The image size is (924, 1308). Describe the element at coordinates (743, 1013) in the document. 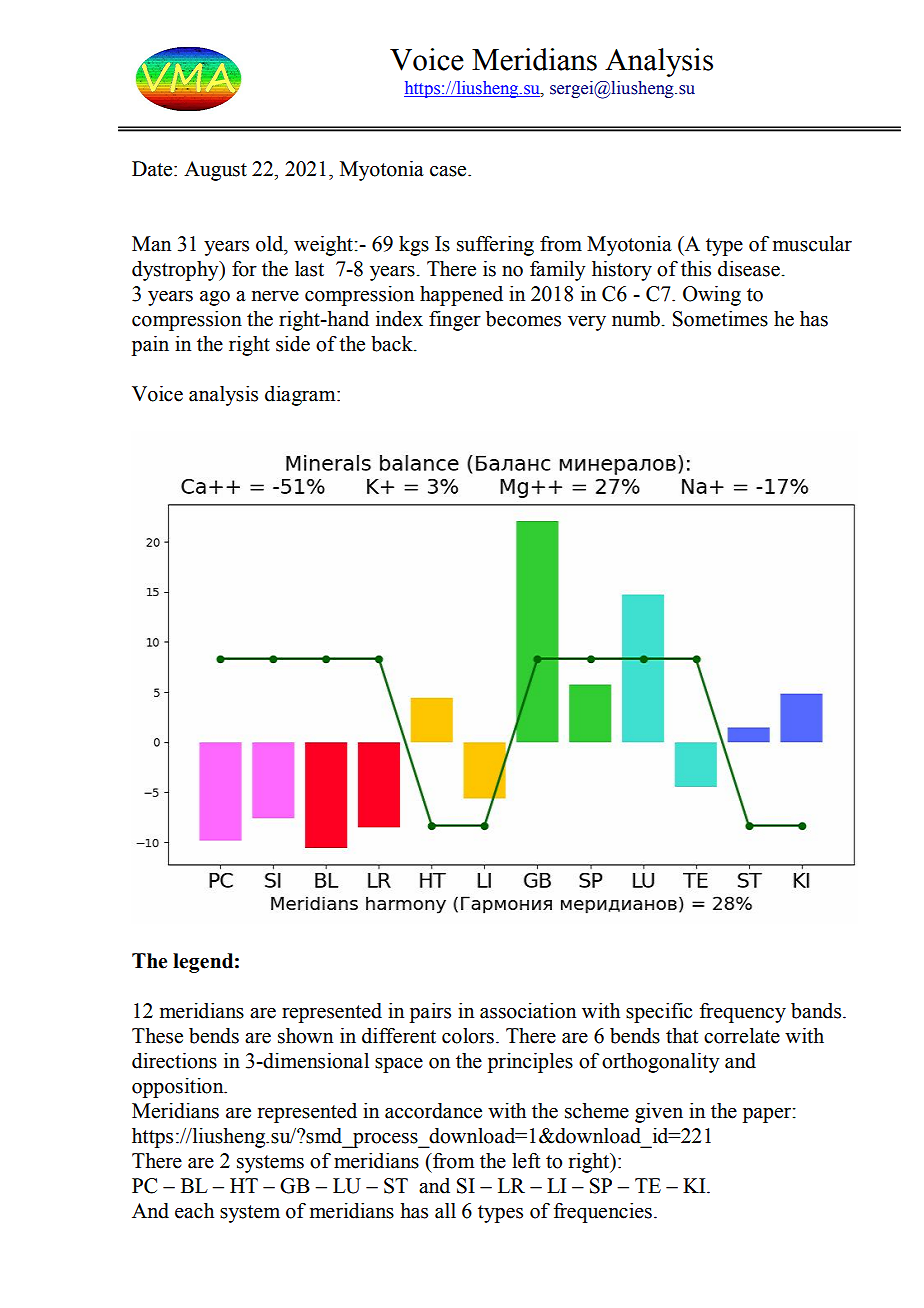

I see `frequency` at that location.
